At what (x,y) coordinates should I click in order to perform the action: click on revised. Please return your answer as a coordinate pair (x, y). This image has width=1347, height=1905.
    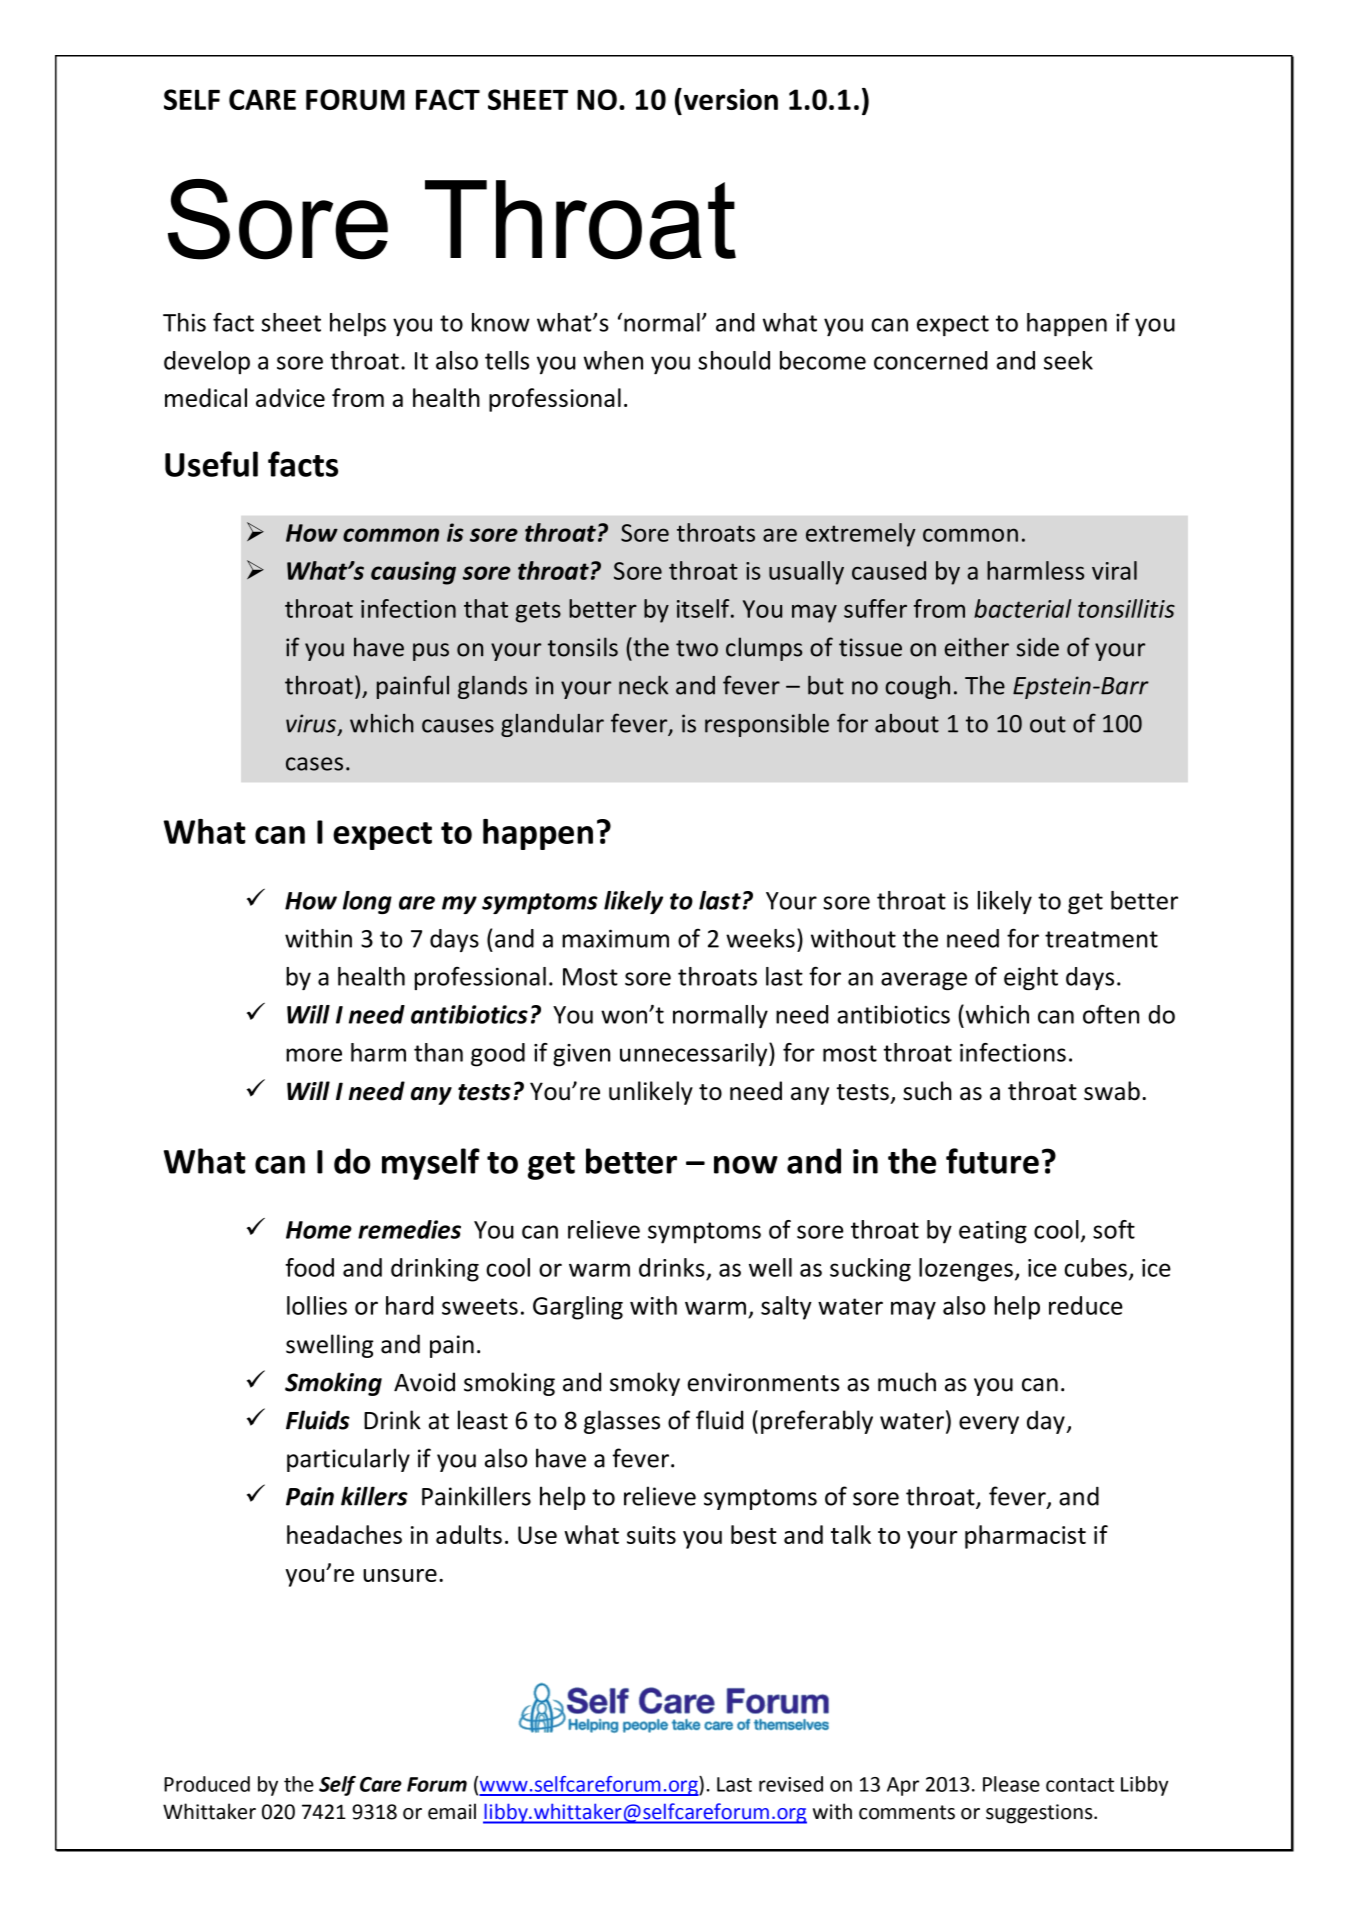
    Looking at the image, I should click on (791, 1784).
